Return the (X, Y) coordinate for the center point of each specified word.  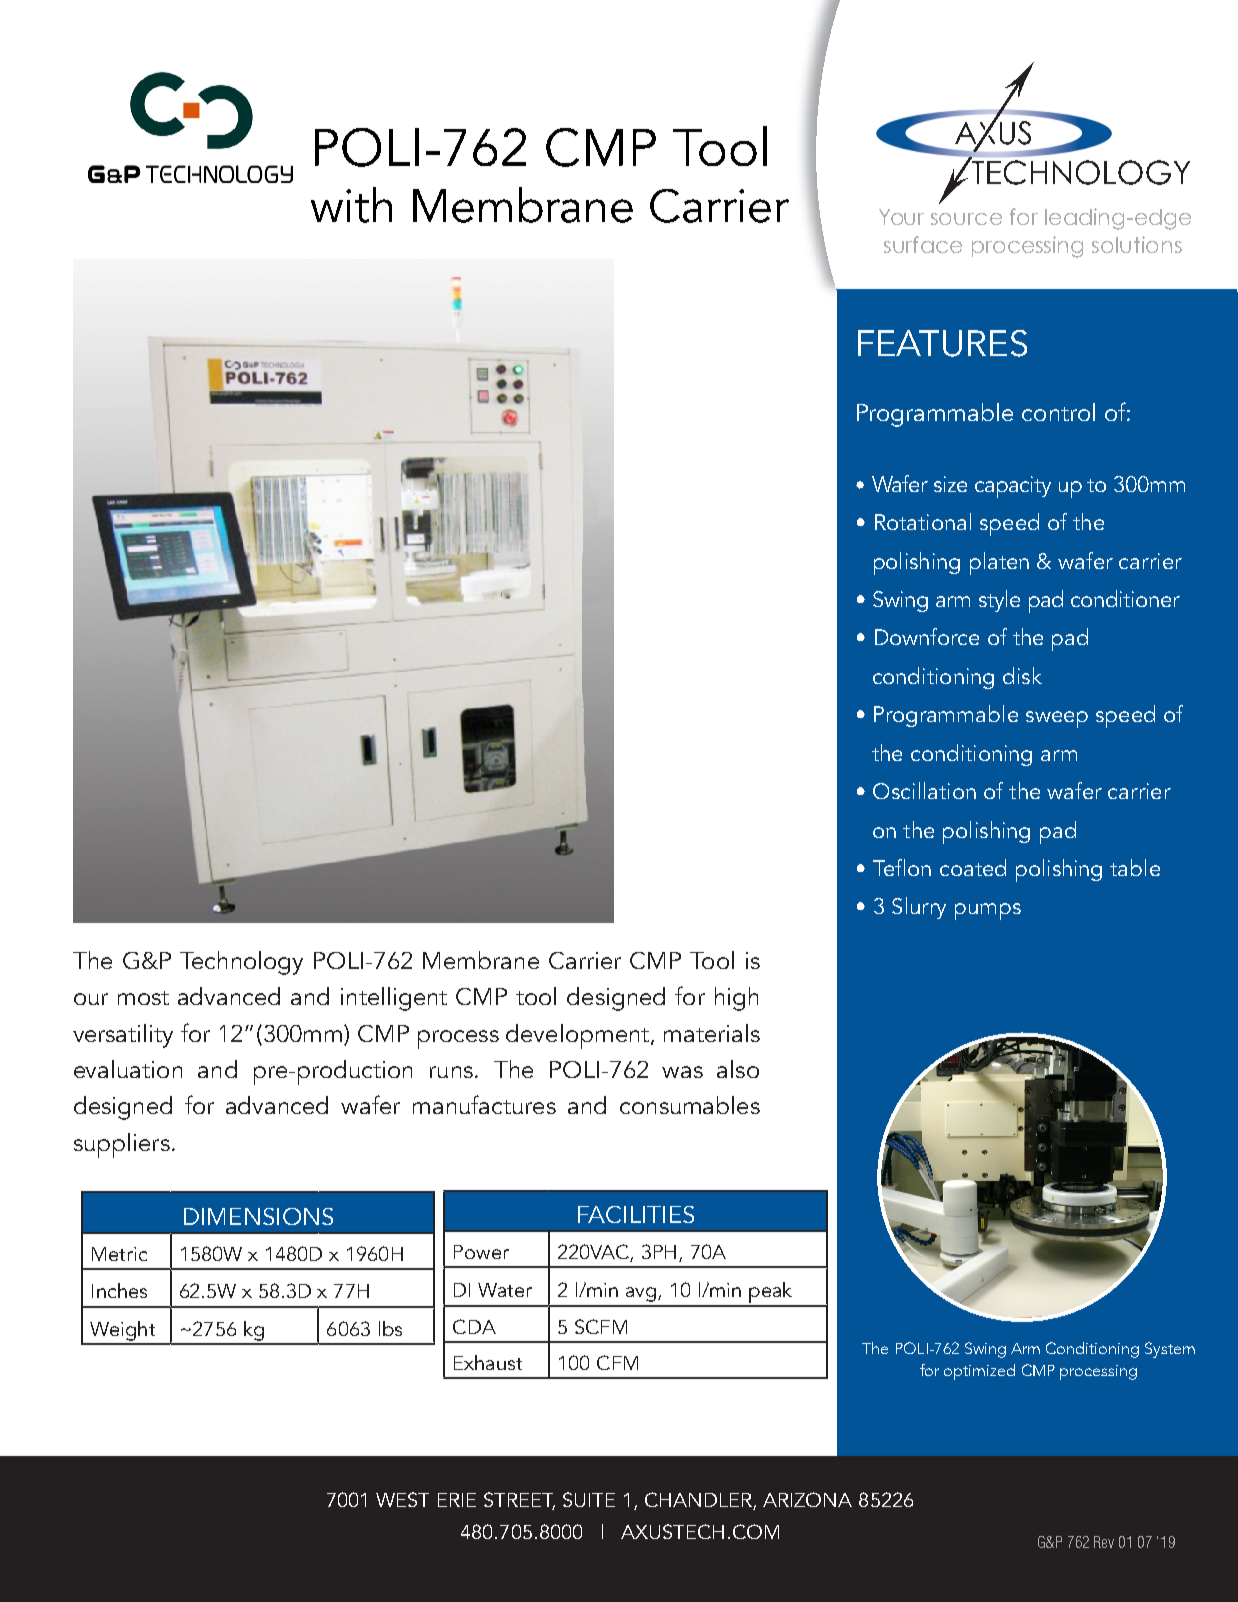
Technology (241, 963)
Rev (1104, 1542)
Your (901, 217)
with (351, 205)
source (966, 219)
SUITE (589, 1499)
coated (973, 867)
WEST (402, 1499)
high (736, 999)
